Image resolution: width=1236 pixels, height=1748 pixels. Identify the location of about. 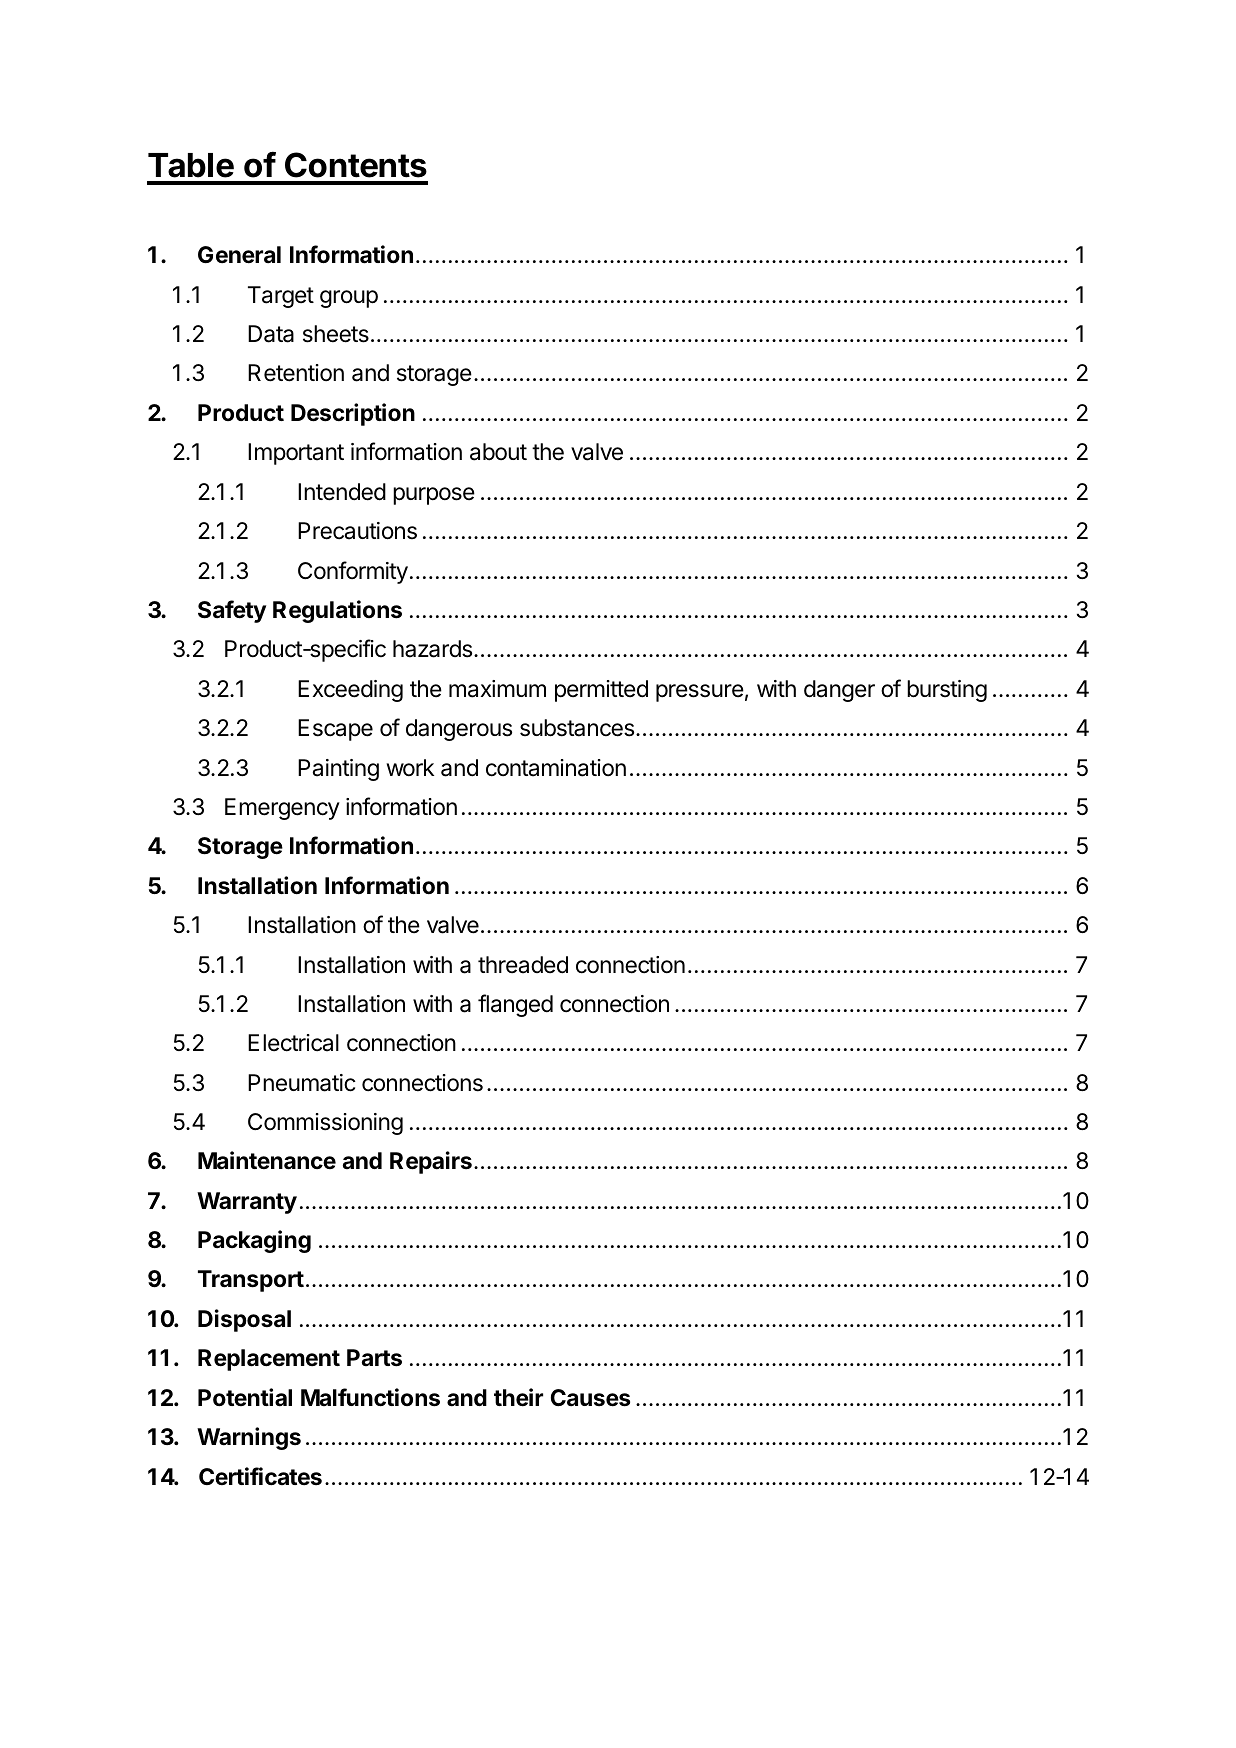
(498, 452).
